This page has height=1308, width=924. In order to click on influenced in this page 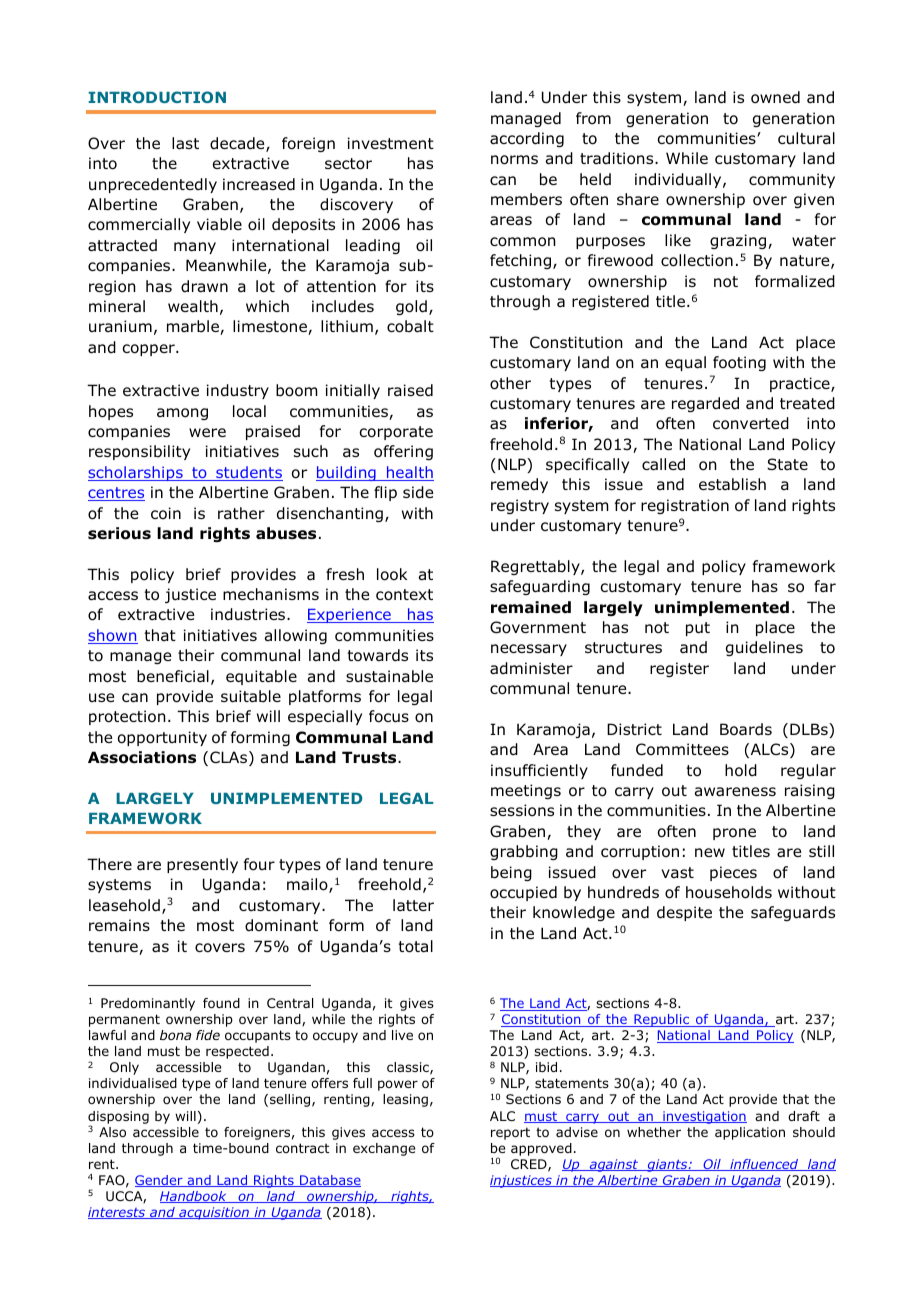, I will do `click(764, 1165)`.
